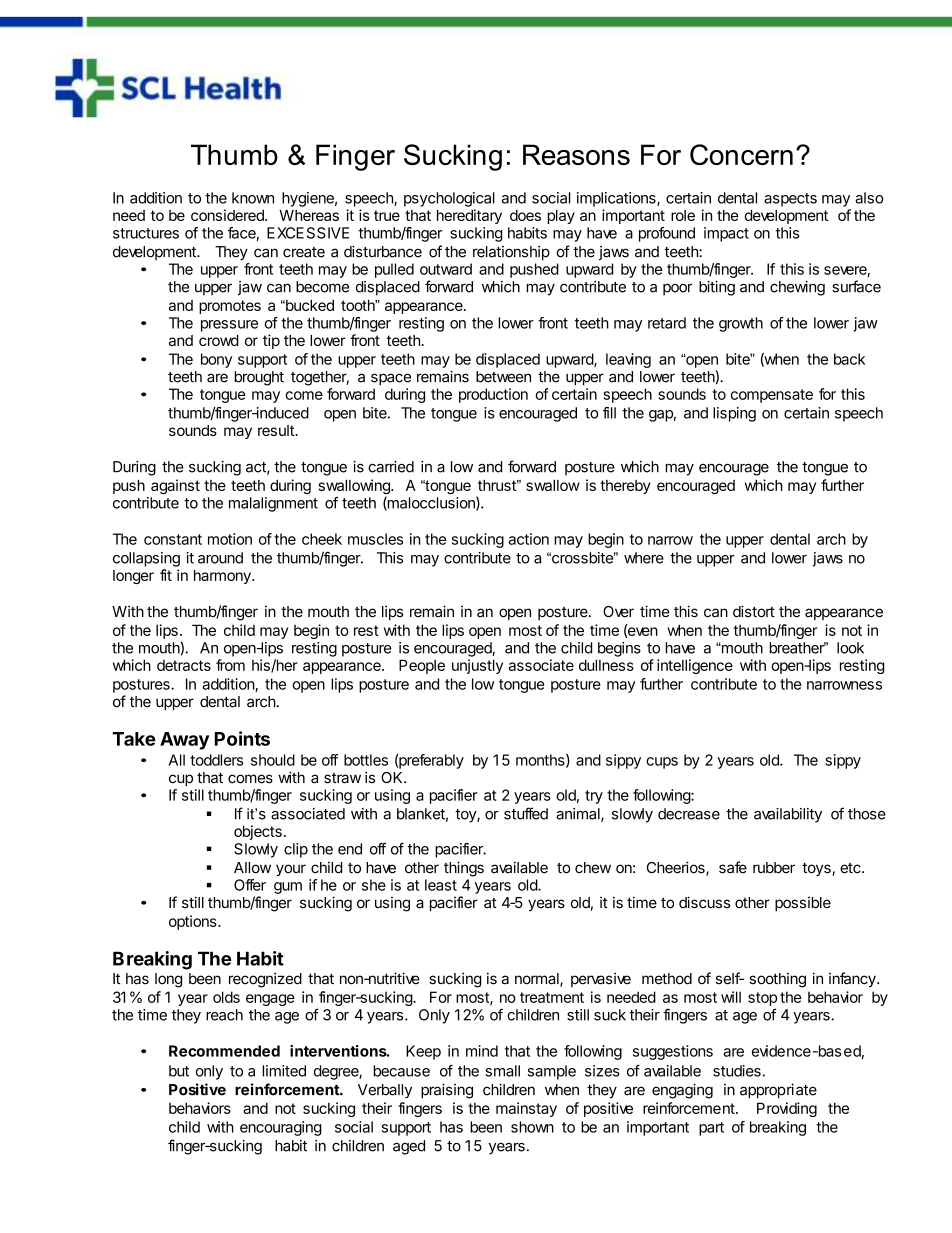  I want to click on known, so click(253, 198).
